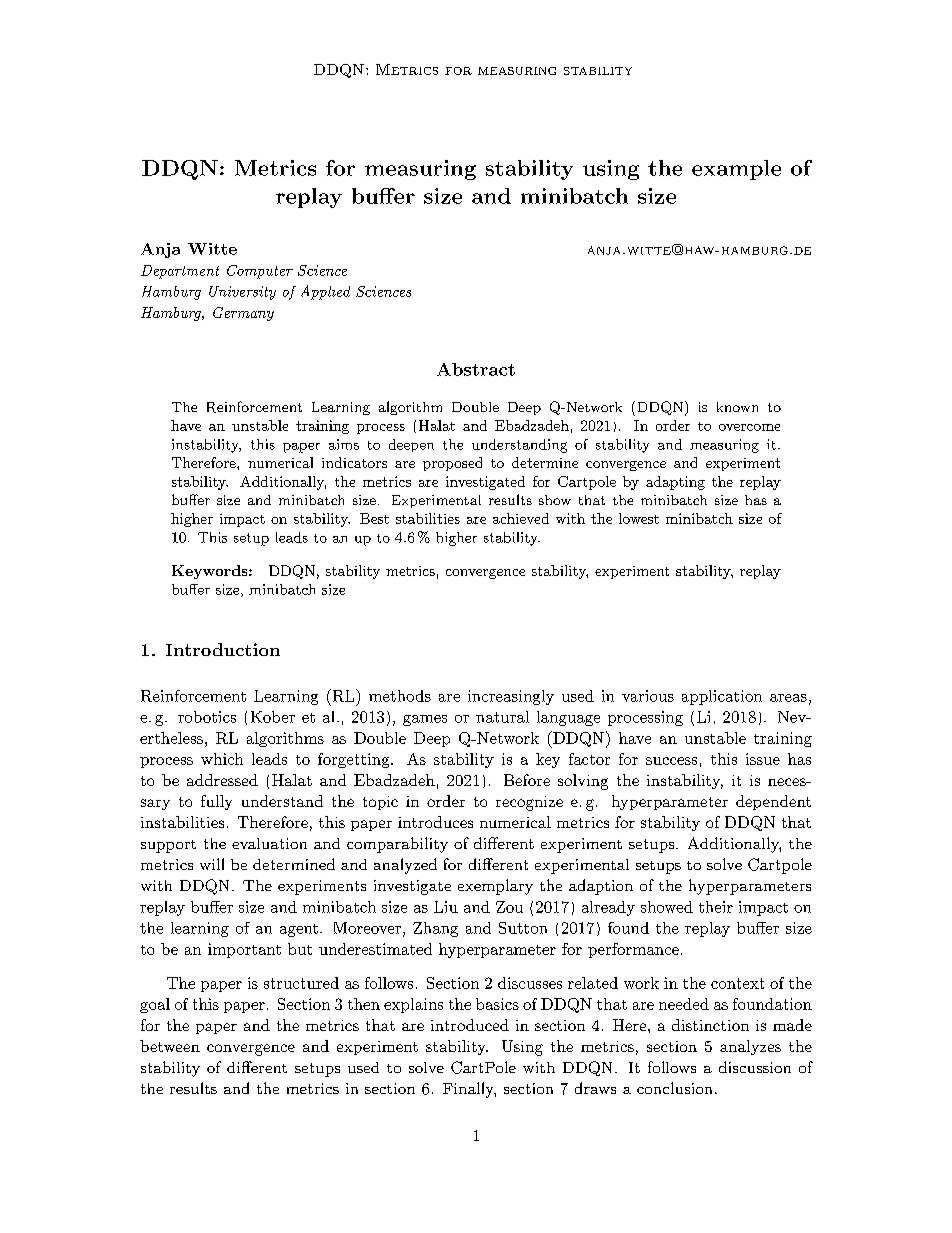 Image resolution: width=952 pixels, height=1233 pixels. I want to click on aims, so click(344, 444).
